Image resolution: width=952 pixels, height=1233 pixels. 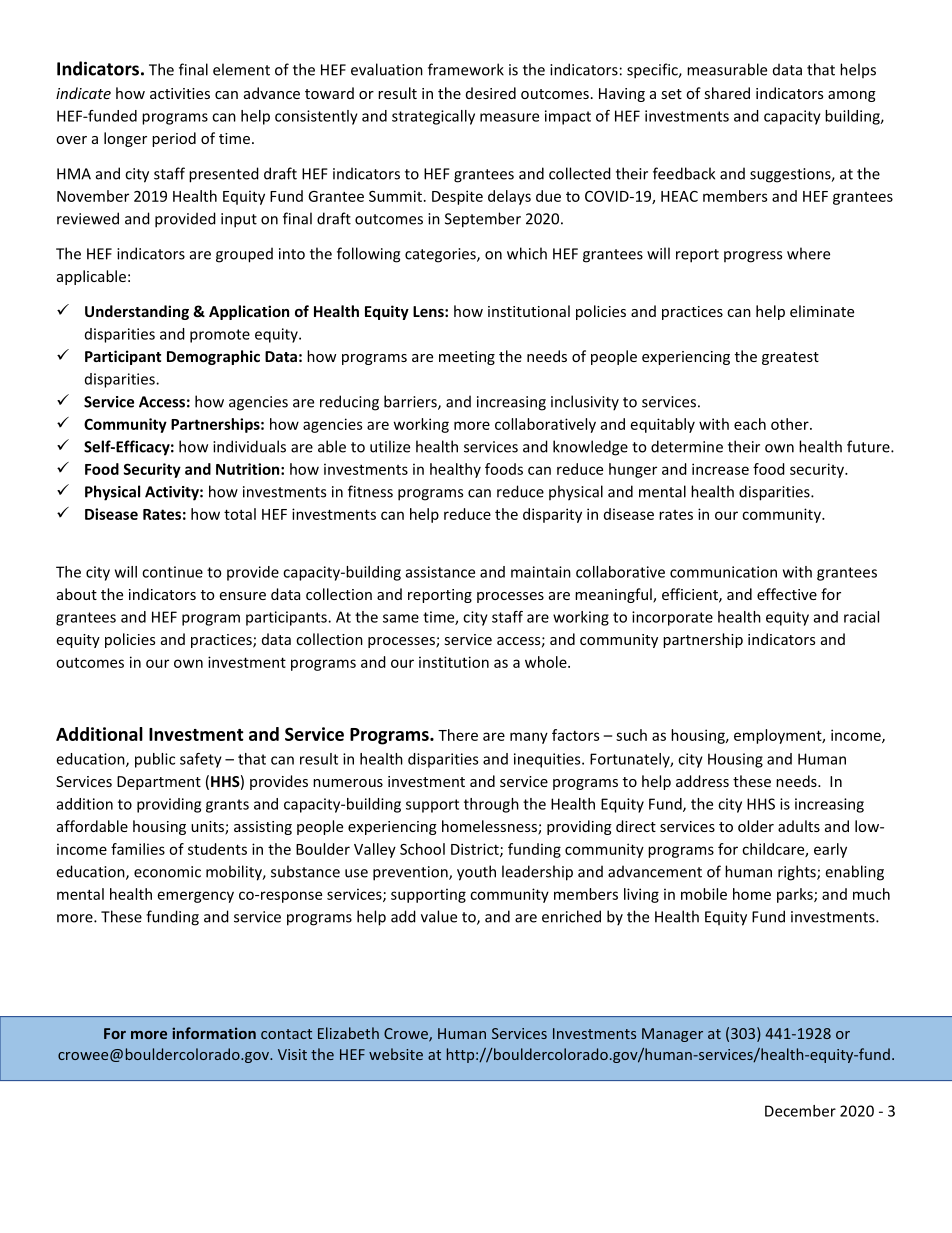 I want to click on address, so click(x=702, y=781).
